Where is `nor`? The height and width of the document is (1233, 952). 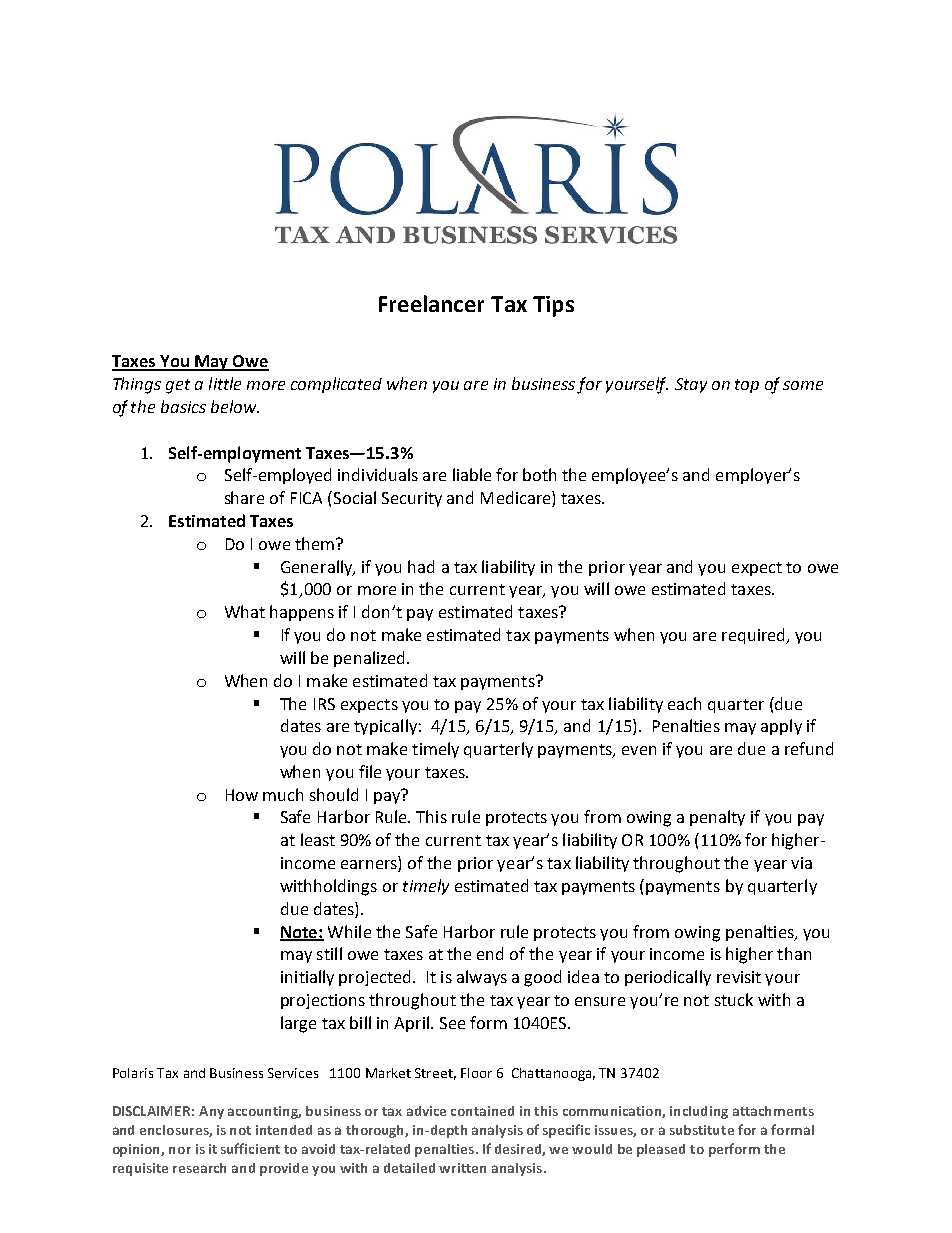
nor is located at coordinates (180, 1150).
